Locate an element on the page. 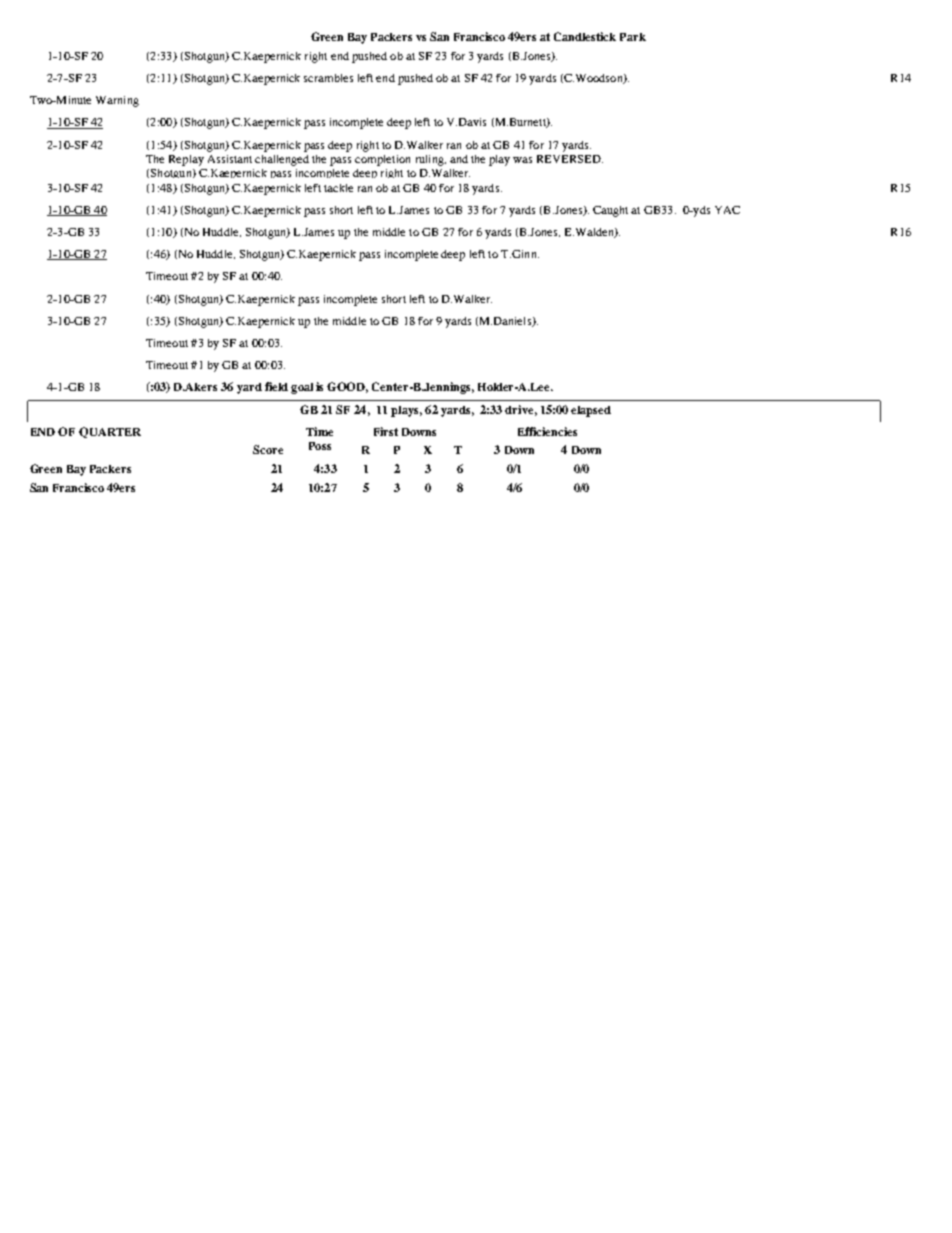 Image resolution: width=952 pixels, height=1233 pixels. Caught is located at coordinates (610, 211).
